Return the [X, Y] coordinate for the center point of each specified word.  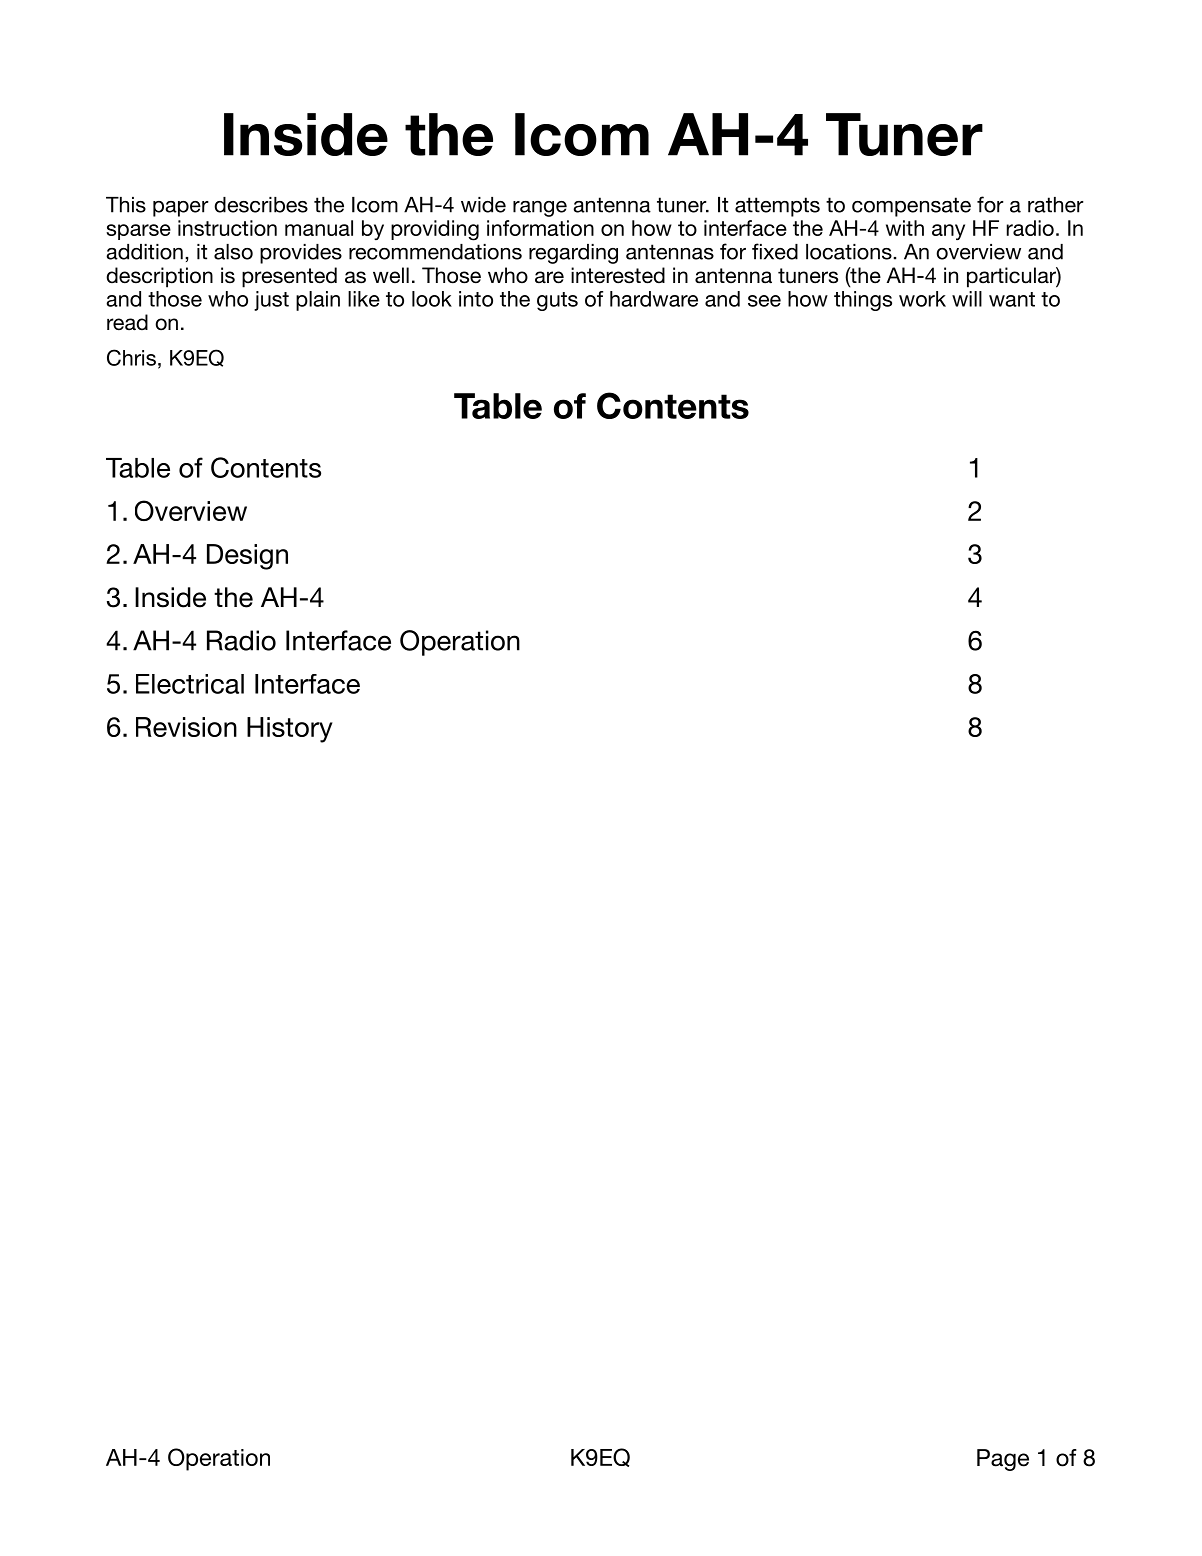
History [290, 730]
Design [247, 557]
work [922, 299]
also [233, 252]
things [863, 301]
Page [1003, 1460]
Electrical [190, 684]
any [948, 232]
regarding [573, 254]
